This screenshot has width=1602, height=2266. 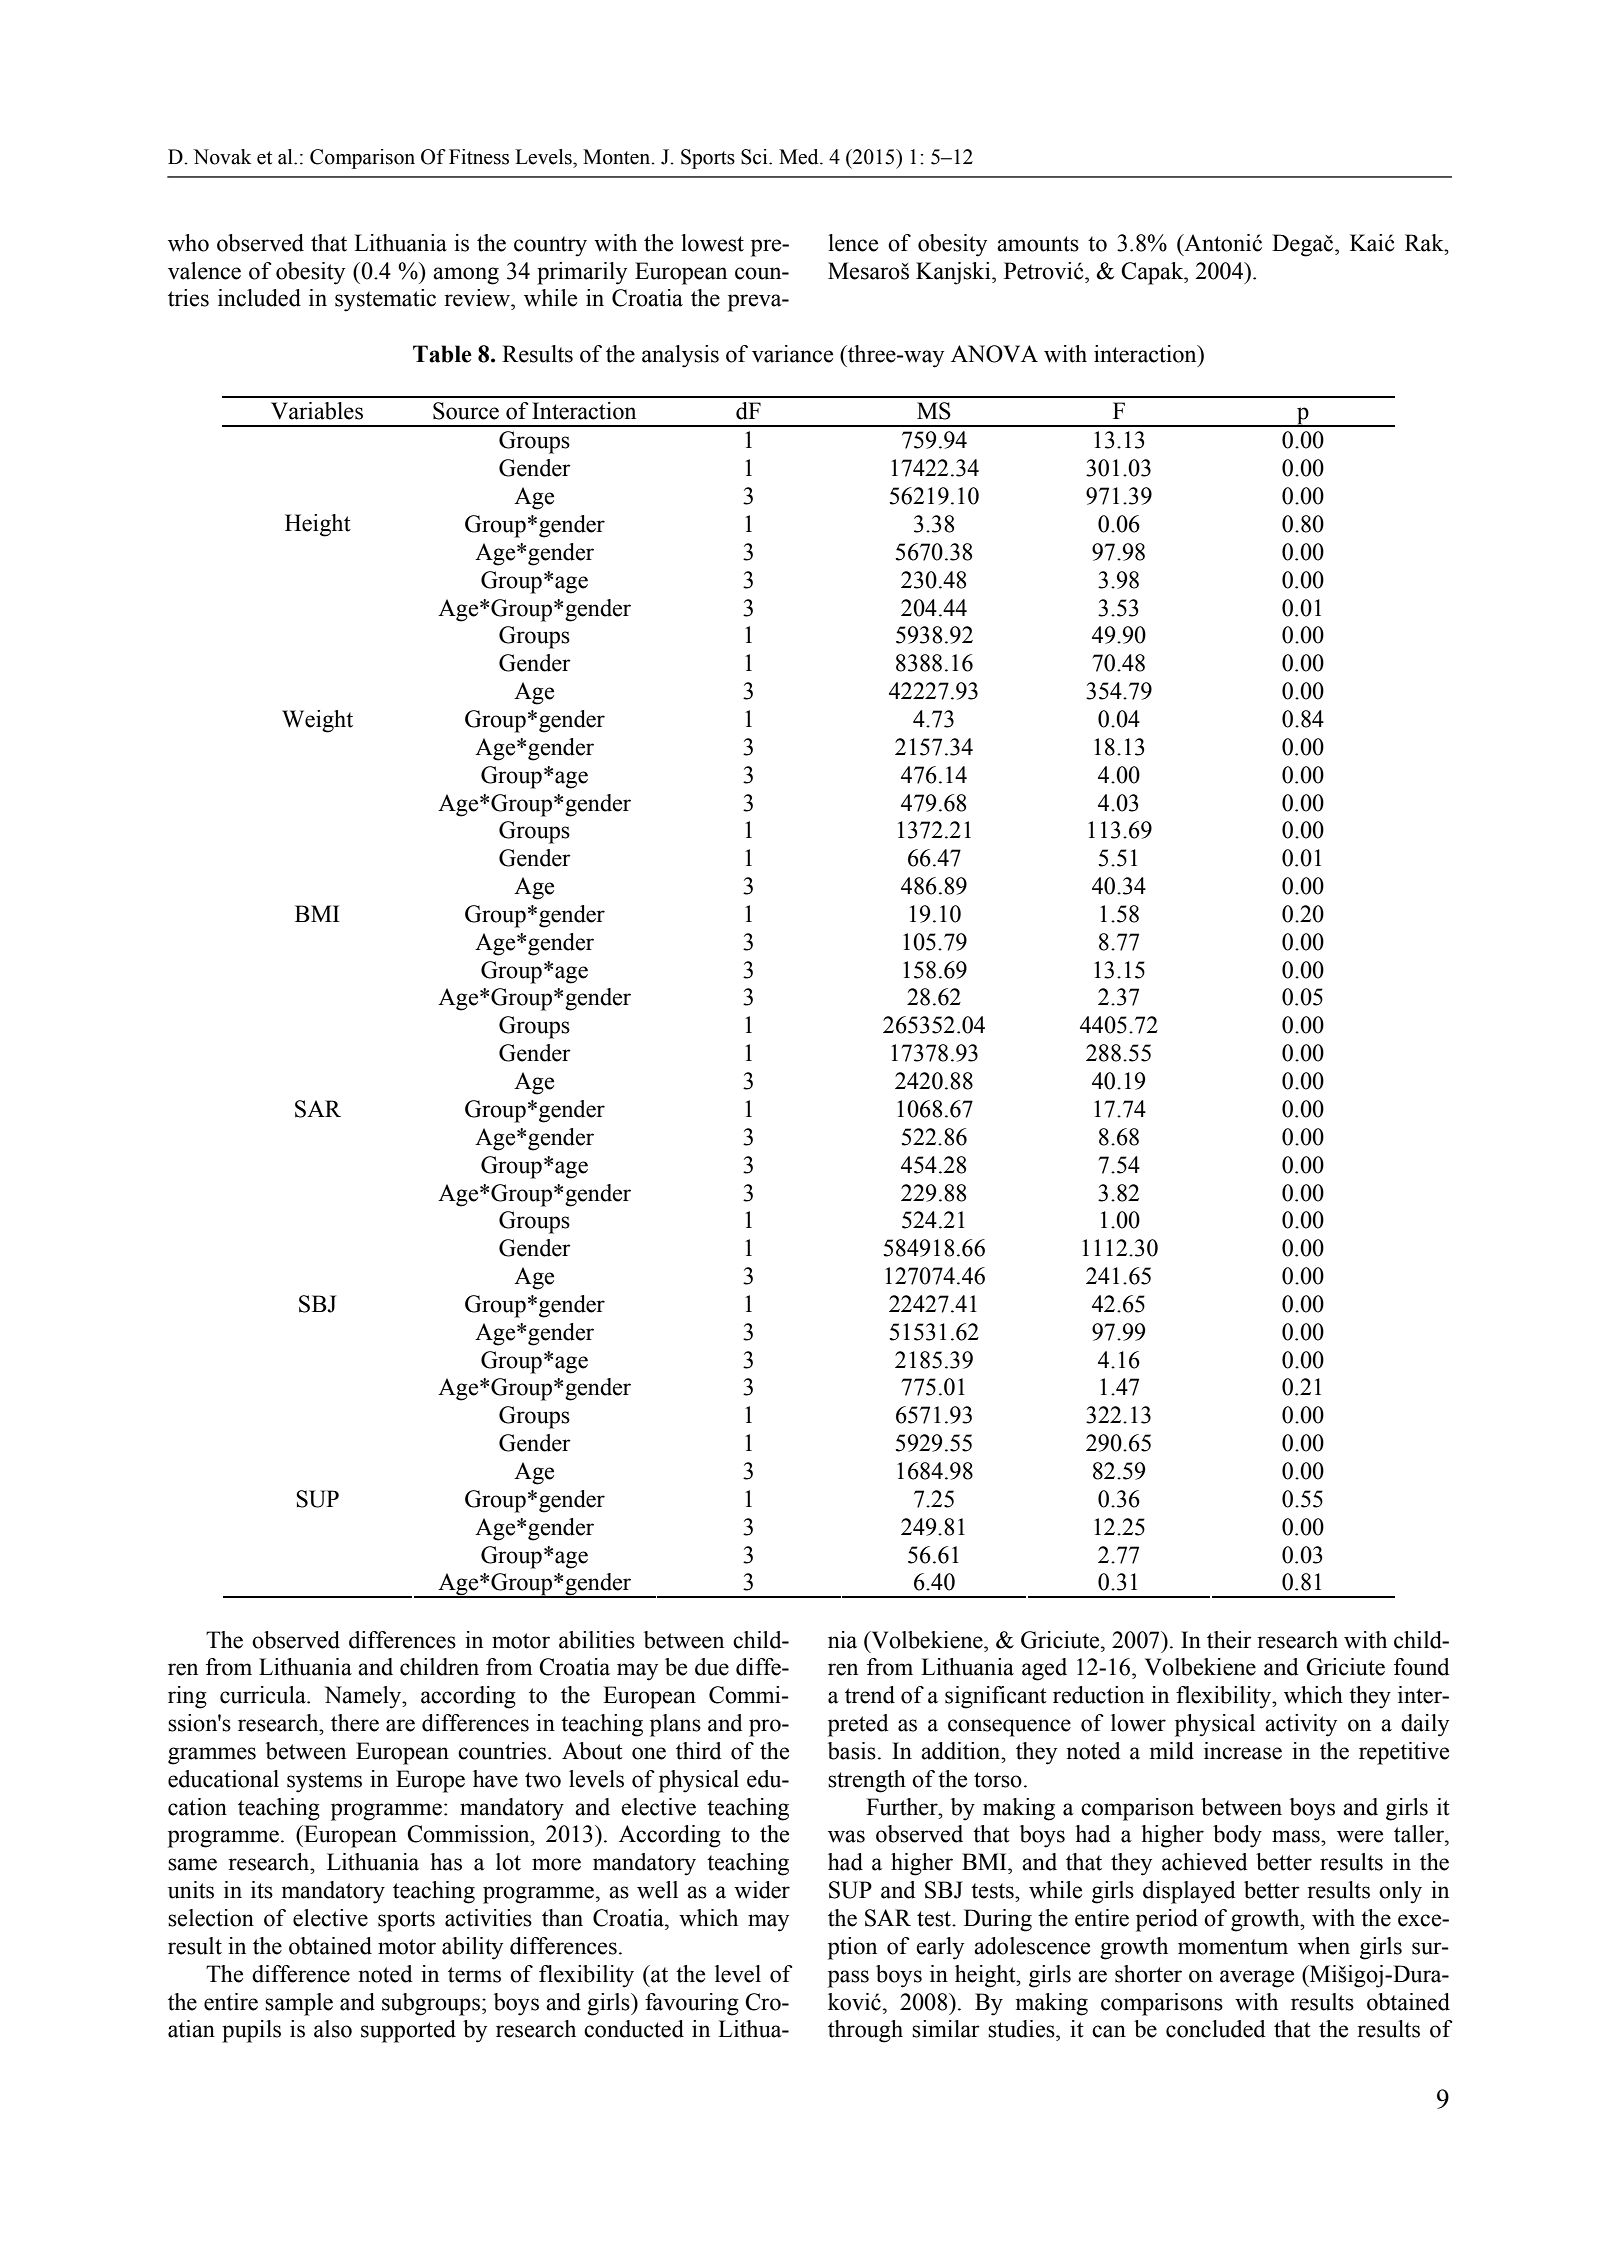 What do you see at coordinates (299, 2004) in the screenshot?
I see `sample` at bounding box center [299, 2004].
